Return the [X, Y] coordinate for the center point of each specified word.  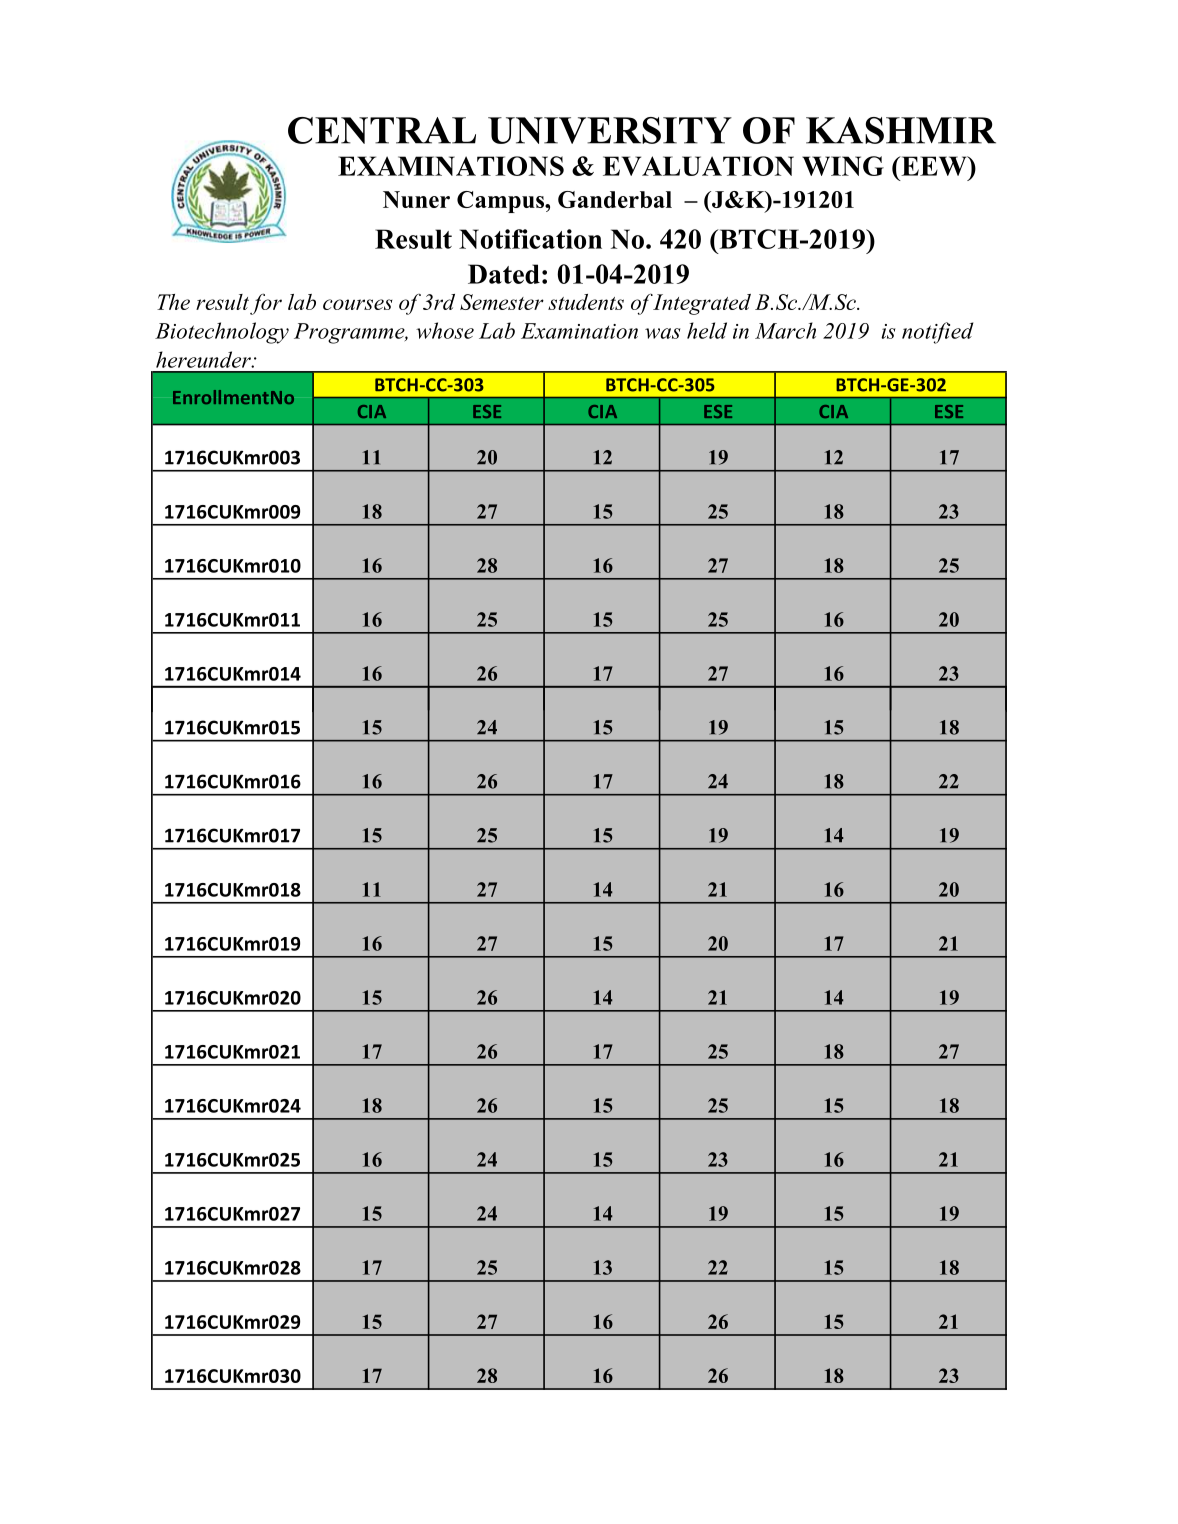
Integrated [701, 304]
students [586, 302]
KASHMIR [901, 130]
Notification [530, 239]
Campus [501, 202]
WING [843, 166]
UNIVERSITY [610, 130]
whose [445, 330]
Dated [504, 274]
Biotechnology [222, 333]
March [785, 330]
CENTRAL [382, 130]
